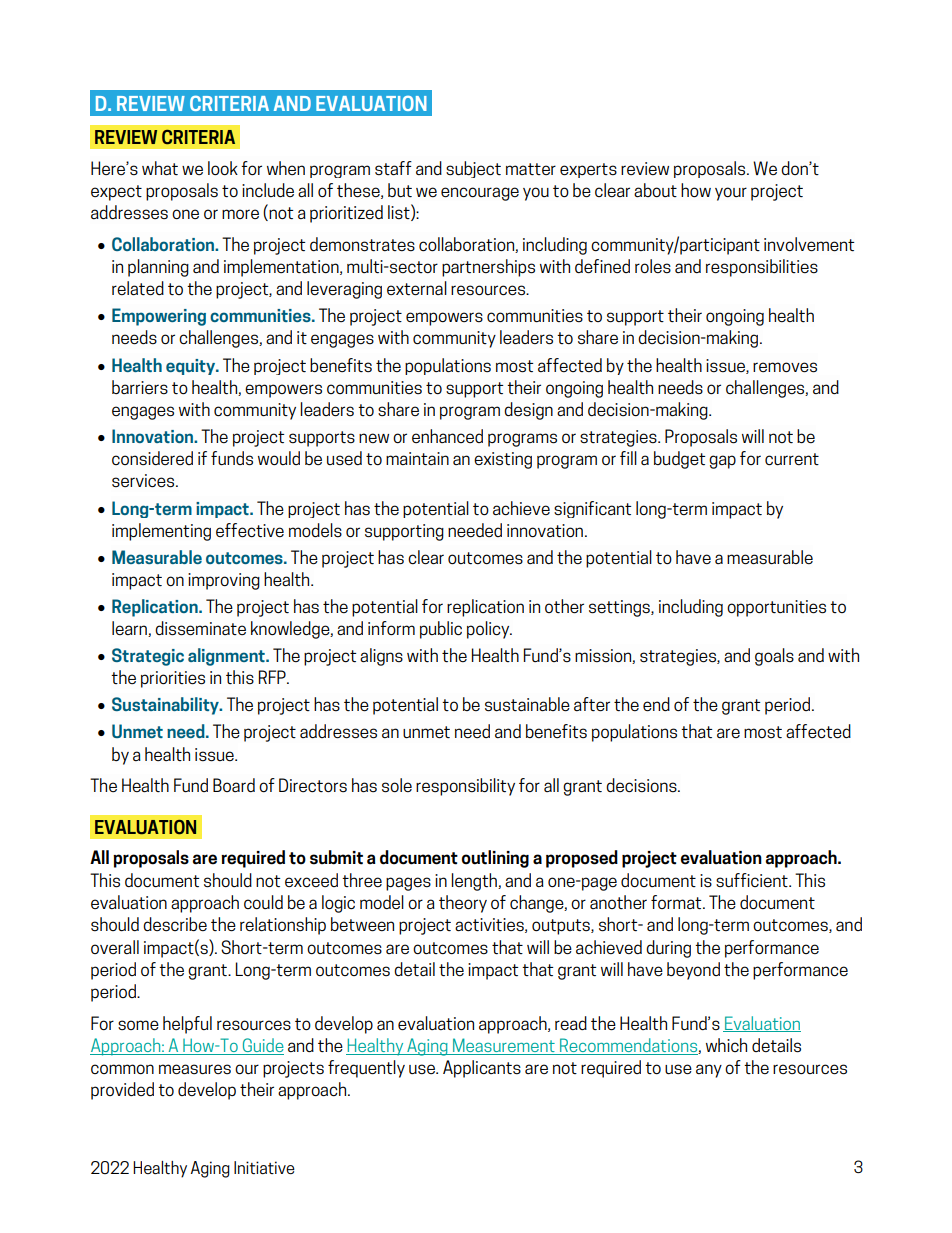  Describe the element at coordinates (482, 1069) in the screenshot. I see `Applicants` at that location.
